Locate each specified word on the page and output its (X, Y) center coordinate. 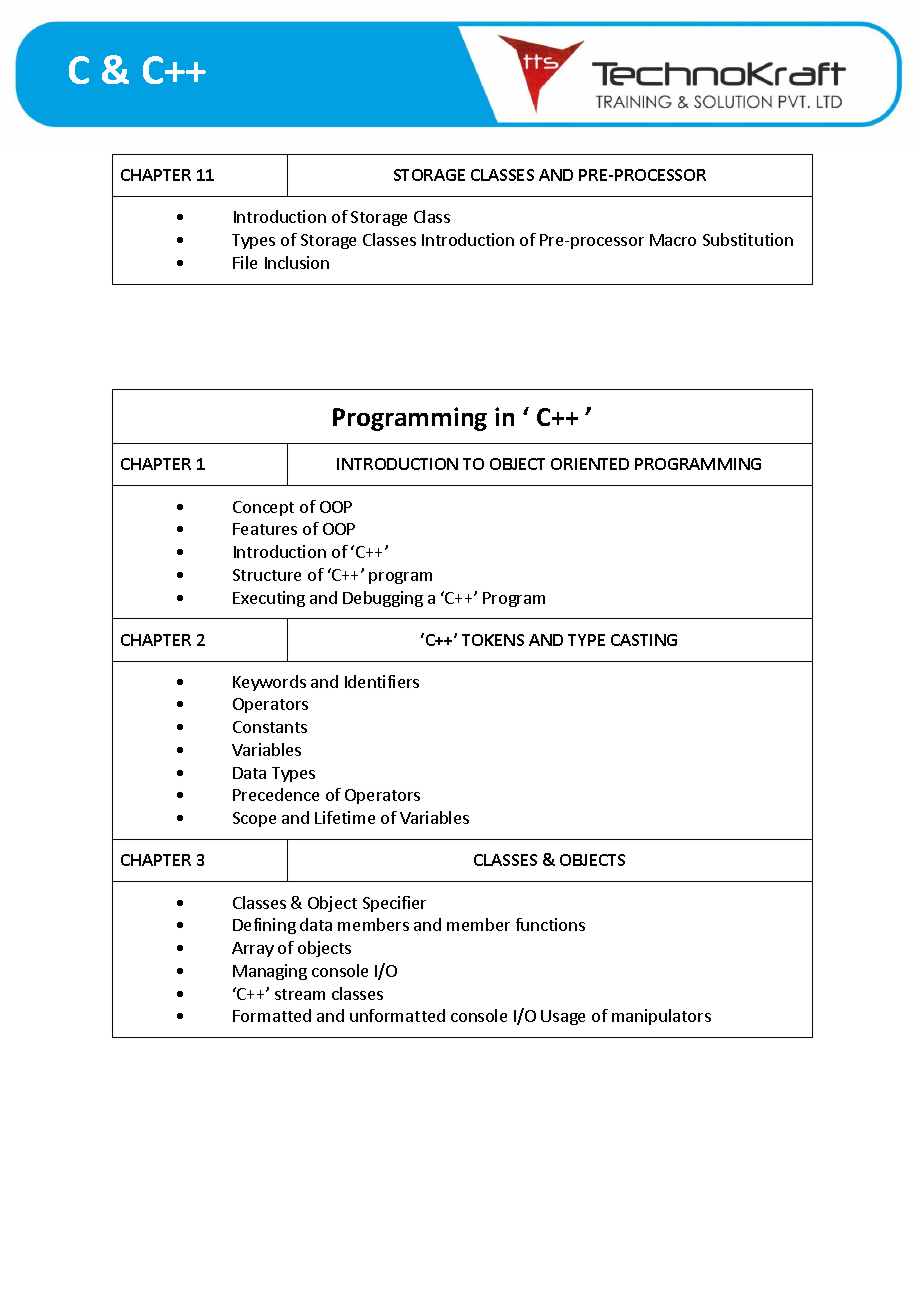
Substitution (748, 239)
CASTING (644, 640)
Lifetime (345, 817)
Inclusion (297, 262)
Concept (263, 508)
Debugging (383, 599)
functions (550, 924)
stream (300, 994)
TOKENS (493, 640)
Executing (269, 599)
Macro (673, 240)
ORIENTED (590, 464)
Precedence (276, 794)
